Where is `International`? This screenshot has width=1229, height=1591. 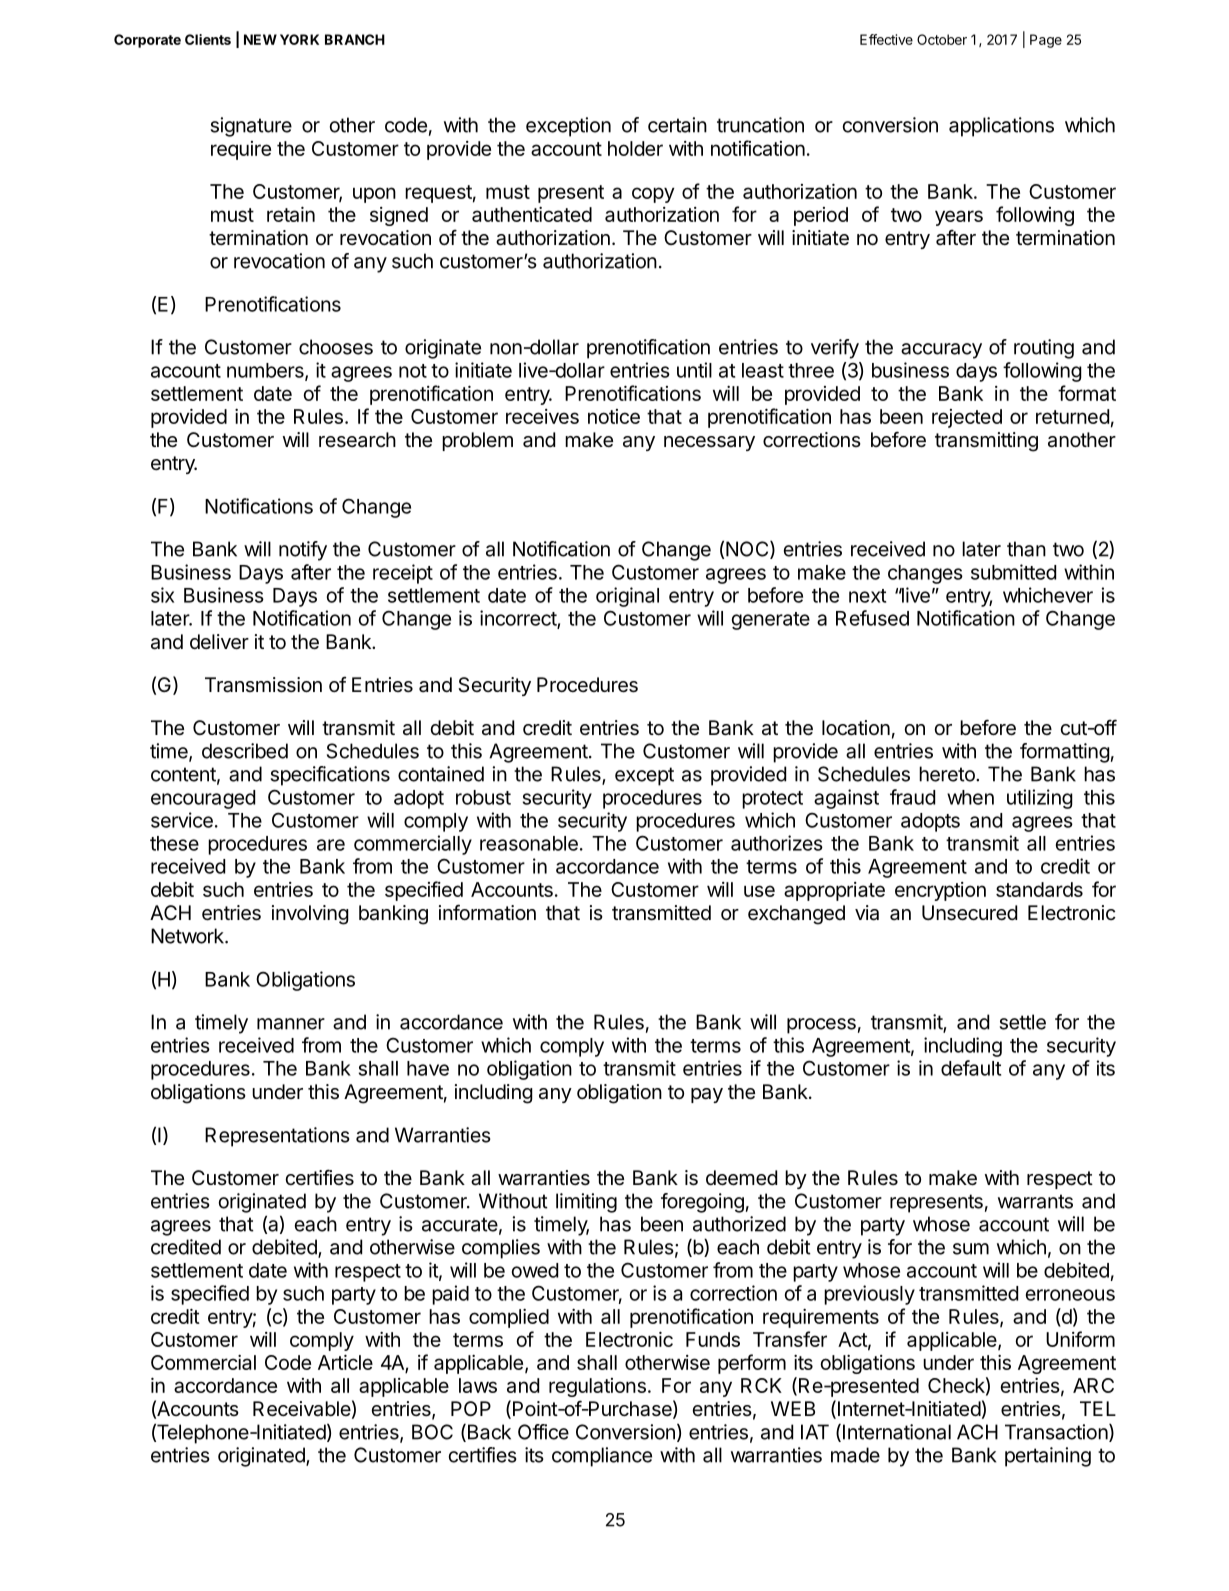 International is located at coordinates (897, 1432).
